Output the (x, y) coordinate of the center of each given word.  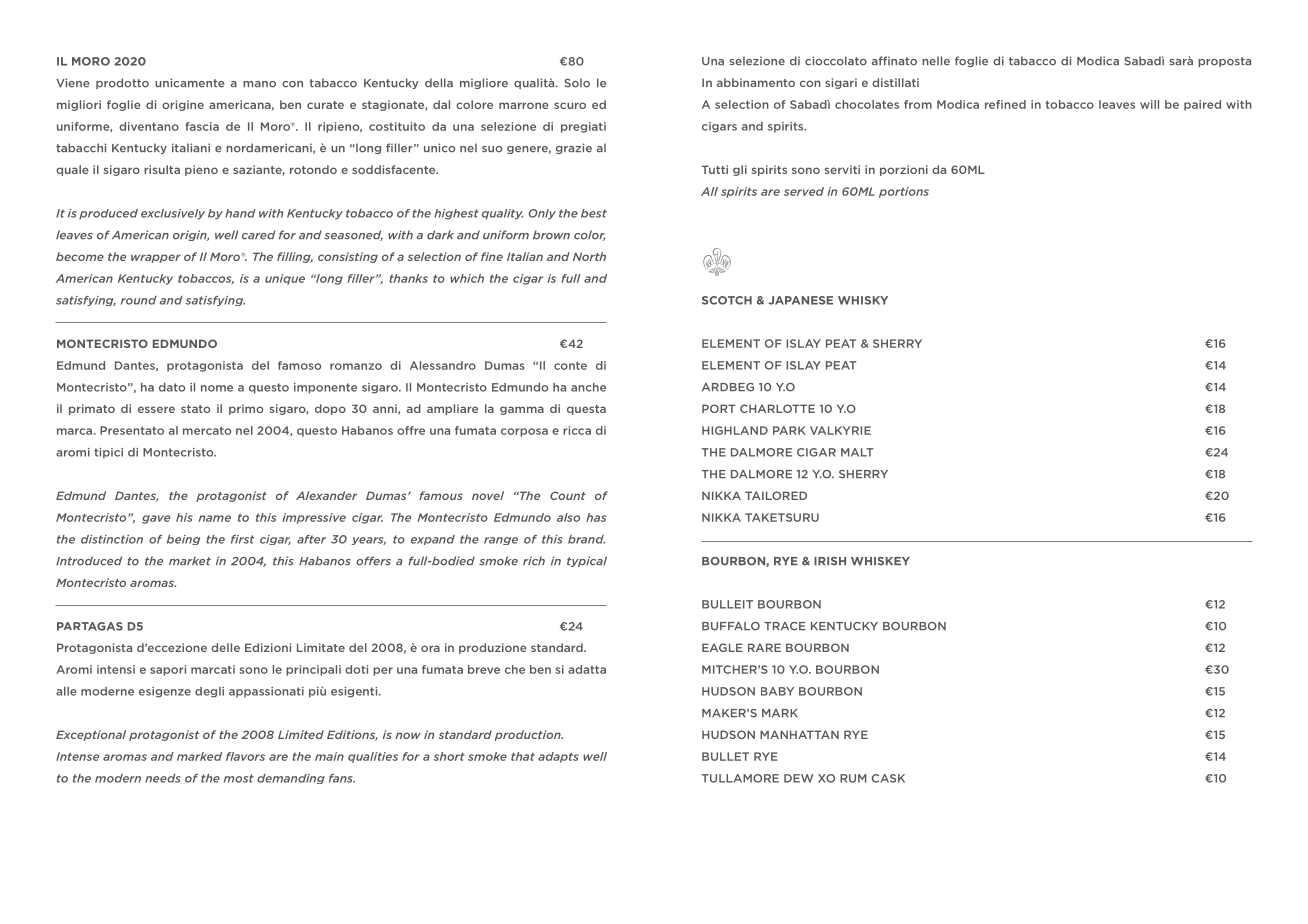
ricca (577, 430)
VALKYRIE (840, 430)
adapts (558, 757)
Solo (577, 83)
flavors (245, 756)
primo (246, 409)
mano (259, 84)
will (1149, 104)
